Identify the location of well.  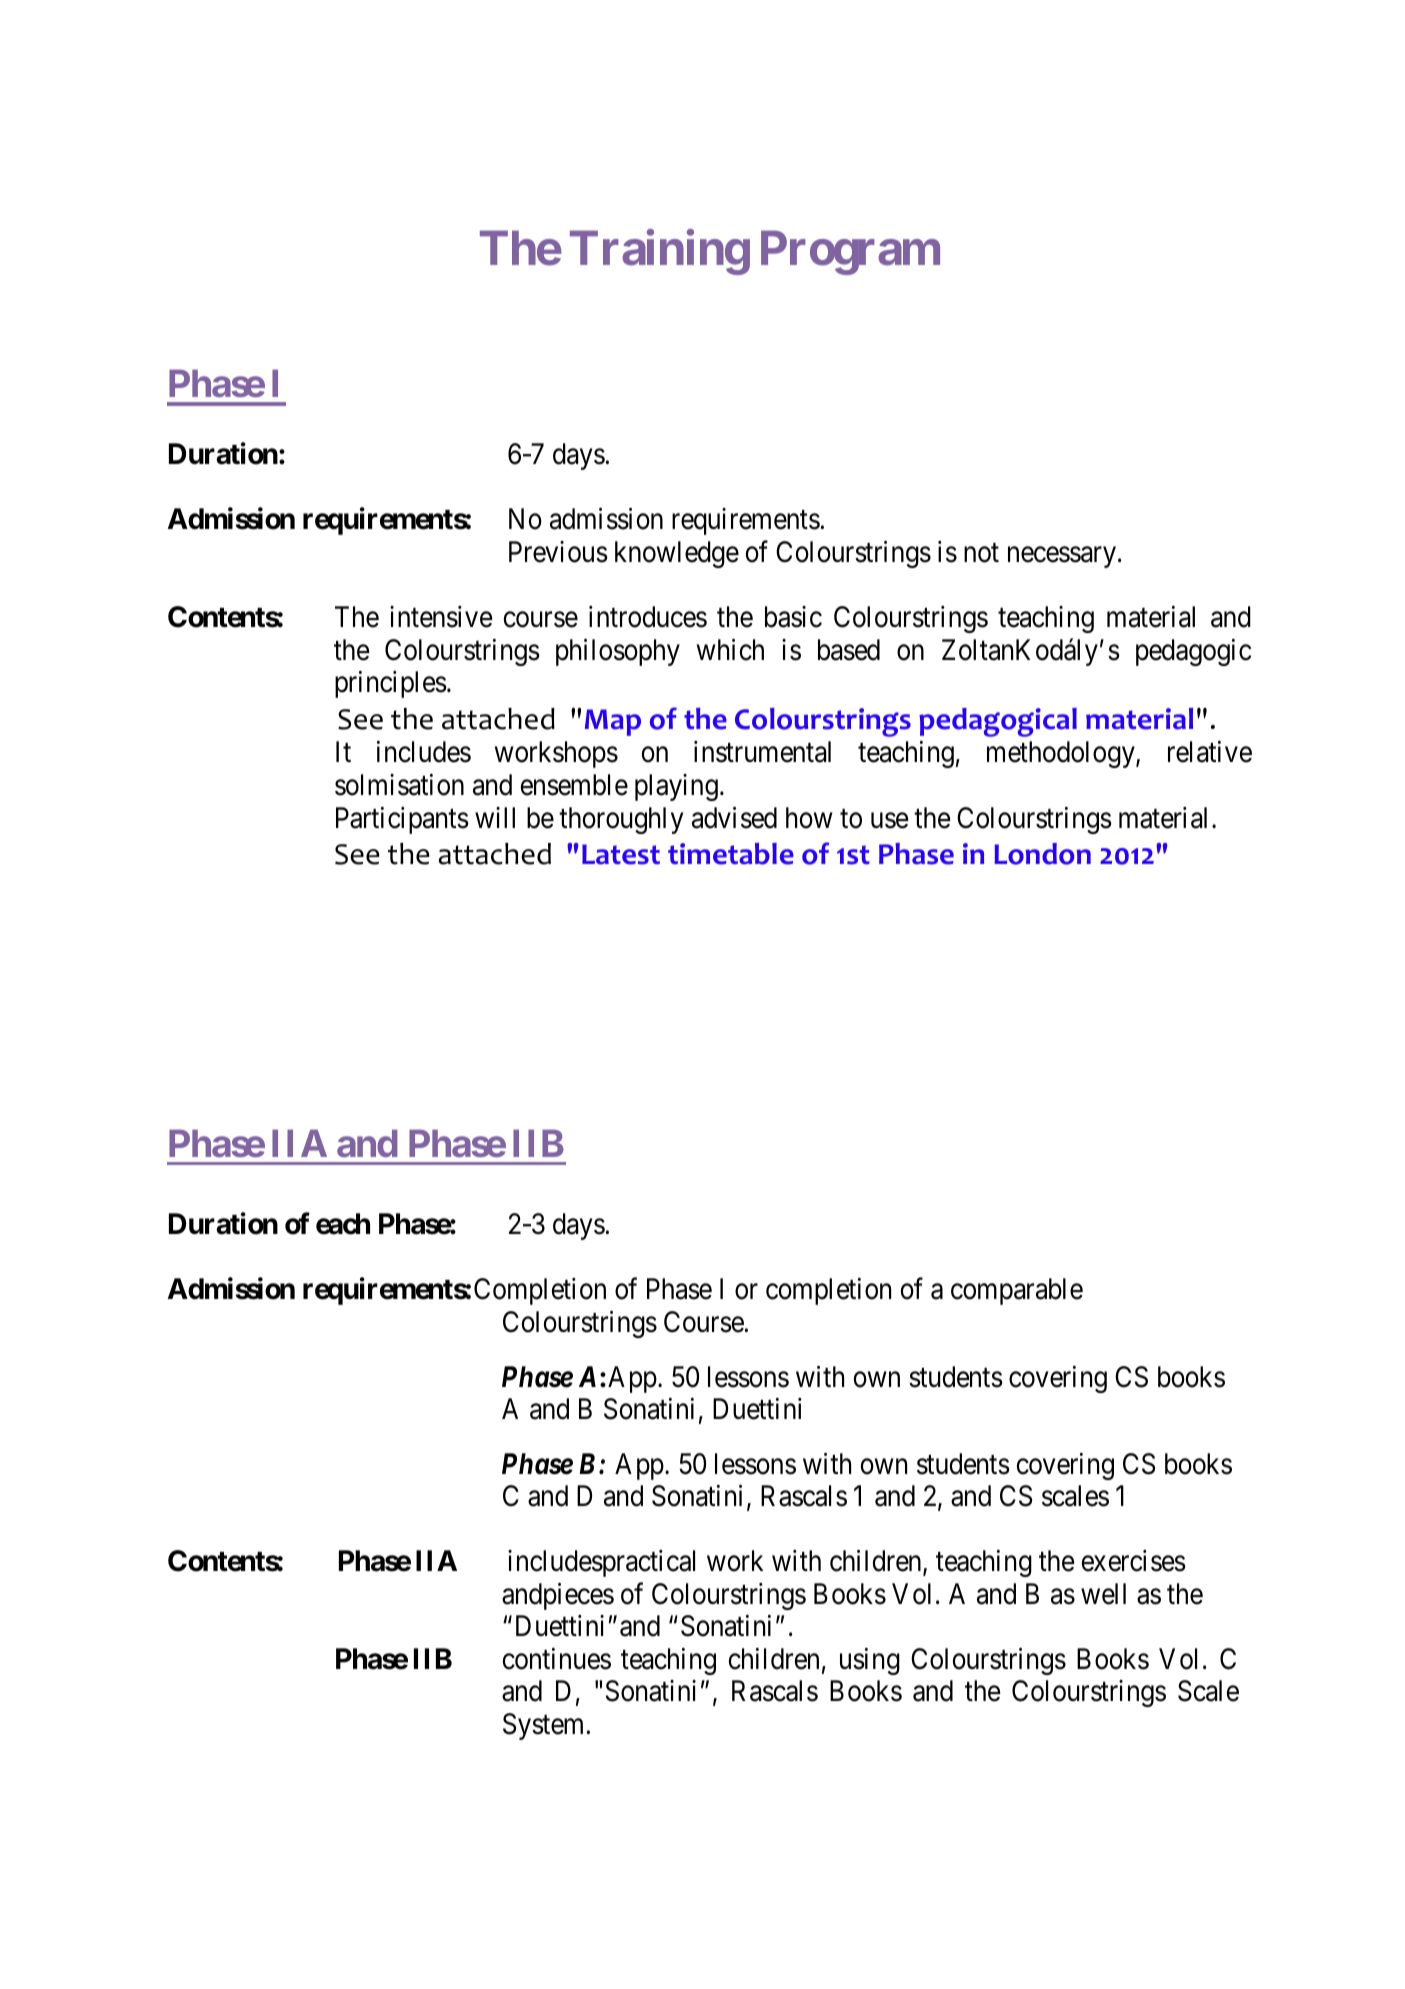
(1103, 1594).
